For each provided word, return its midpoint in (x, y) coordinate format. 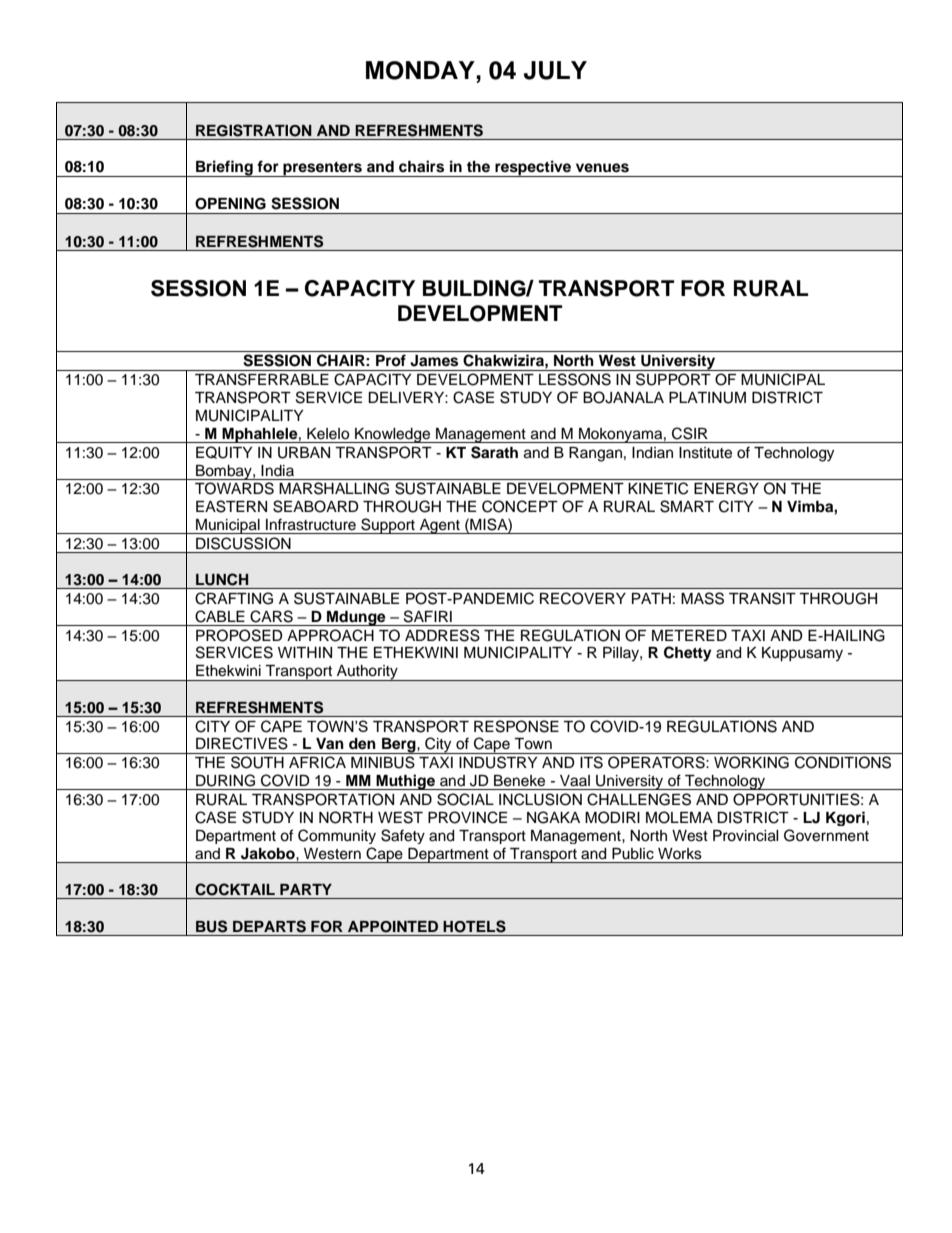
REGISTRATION (254, 130)
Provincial (746, 836)
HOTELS (474, 926)
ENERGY (726, 488)
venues (602, 168)
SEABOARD (316, 506)
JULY (555, 70)
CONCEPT (520, 506)
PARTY (306, 889)
